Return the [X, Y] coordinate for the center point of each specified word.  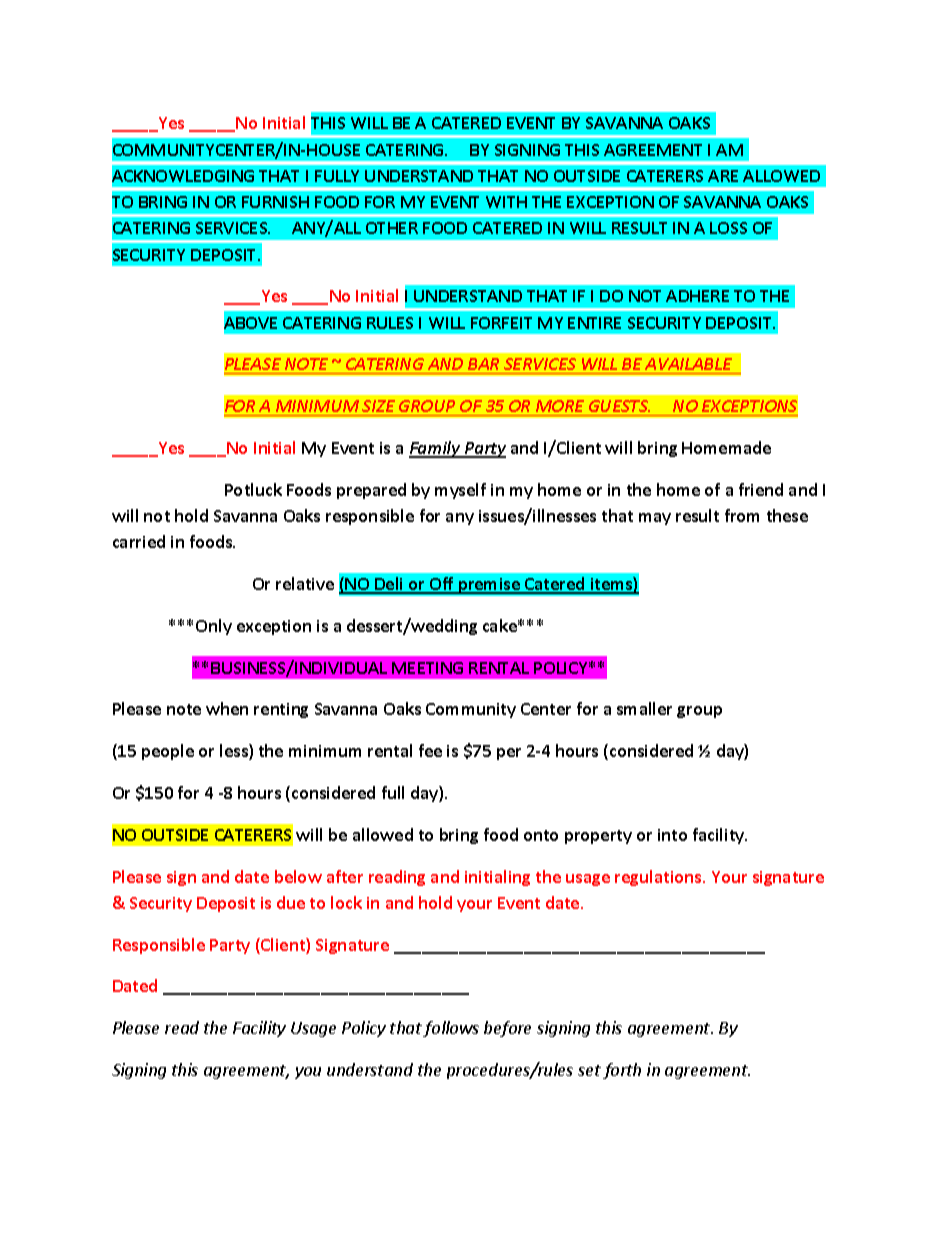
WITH [506, 202]
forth [622, 1071]
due [291, 902]
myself [460, 491]
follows [451, 1029]
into [672, 835]
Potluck [253, 489]
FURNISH [275, 202]
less [235, 752]
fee [430, 750]
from [742, 515]
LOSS [728, 228]
